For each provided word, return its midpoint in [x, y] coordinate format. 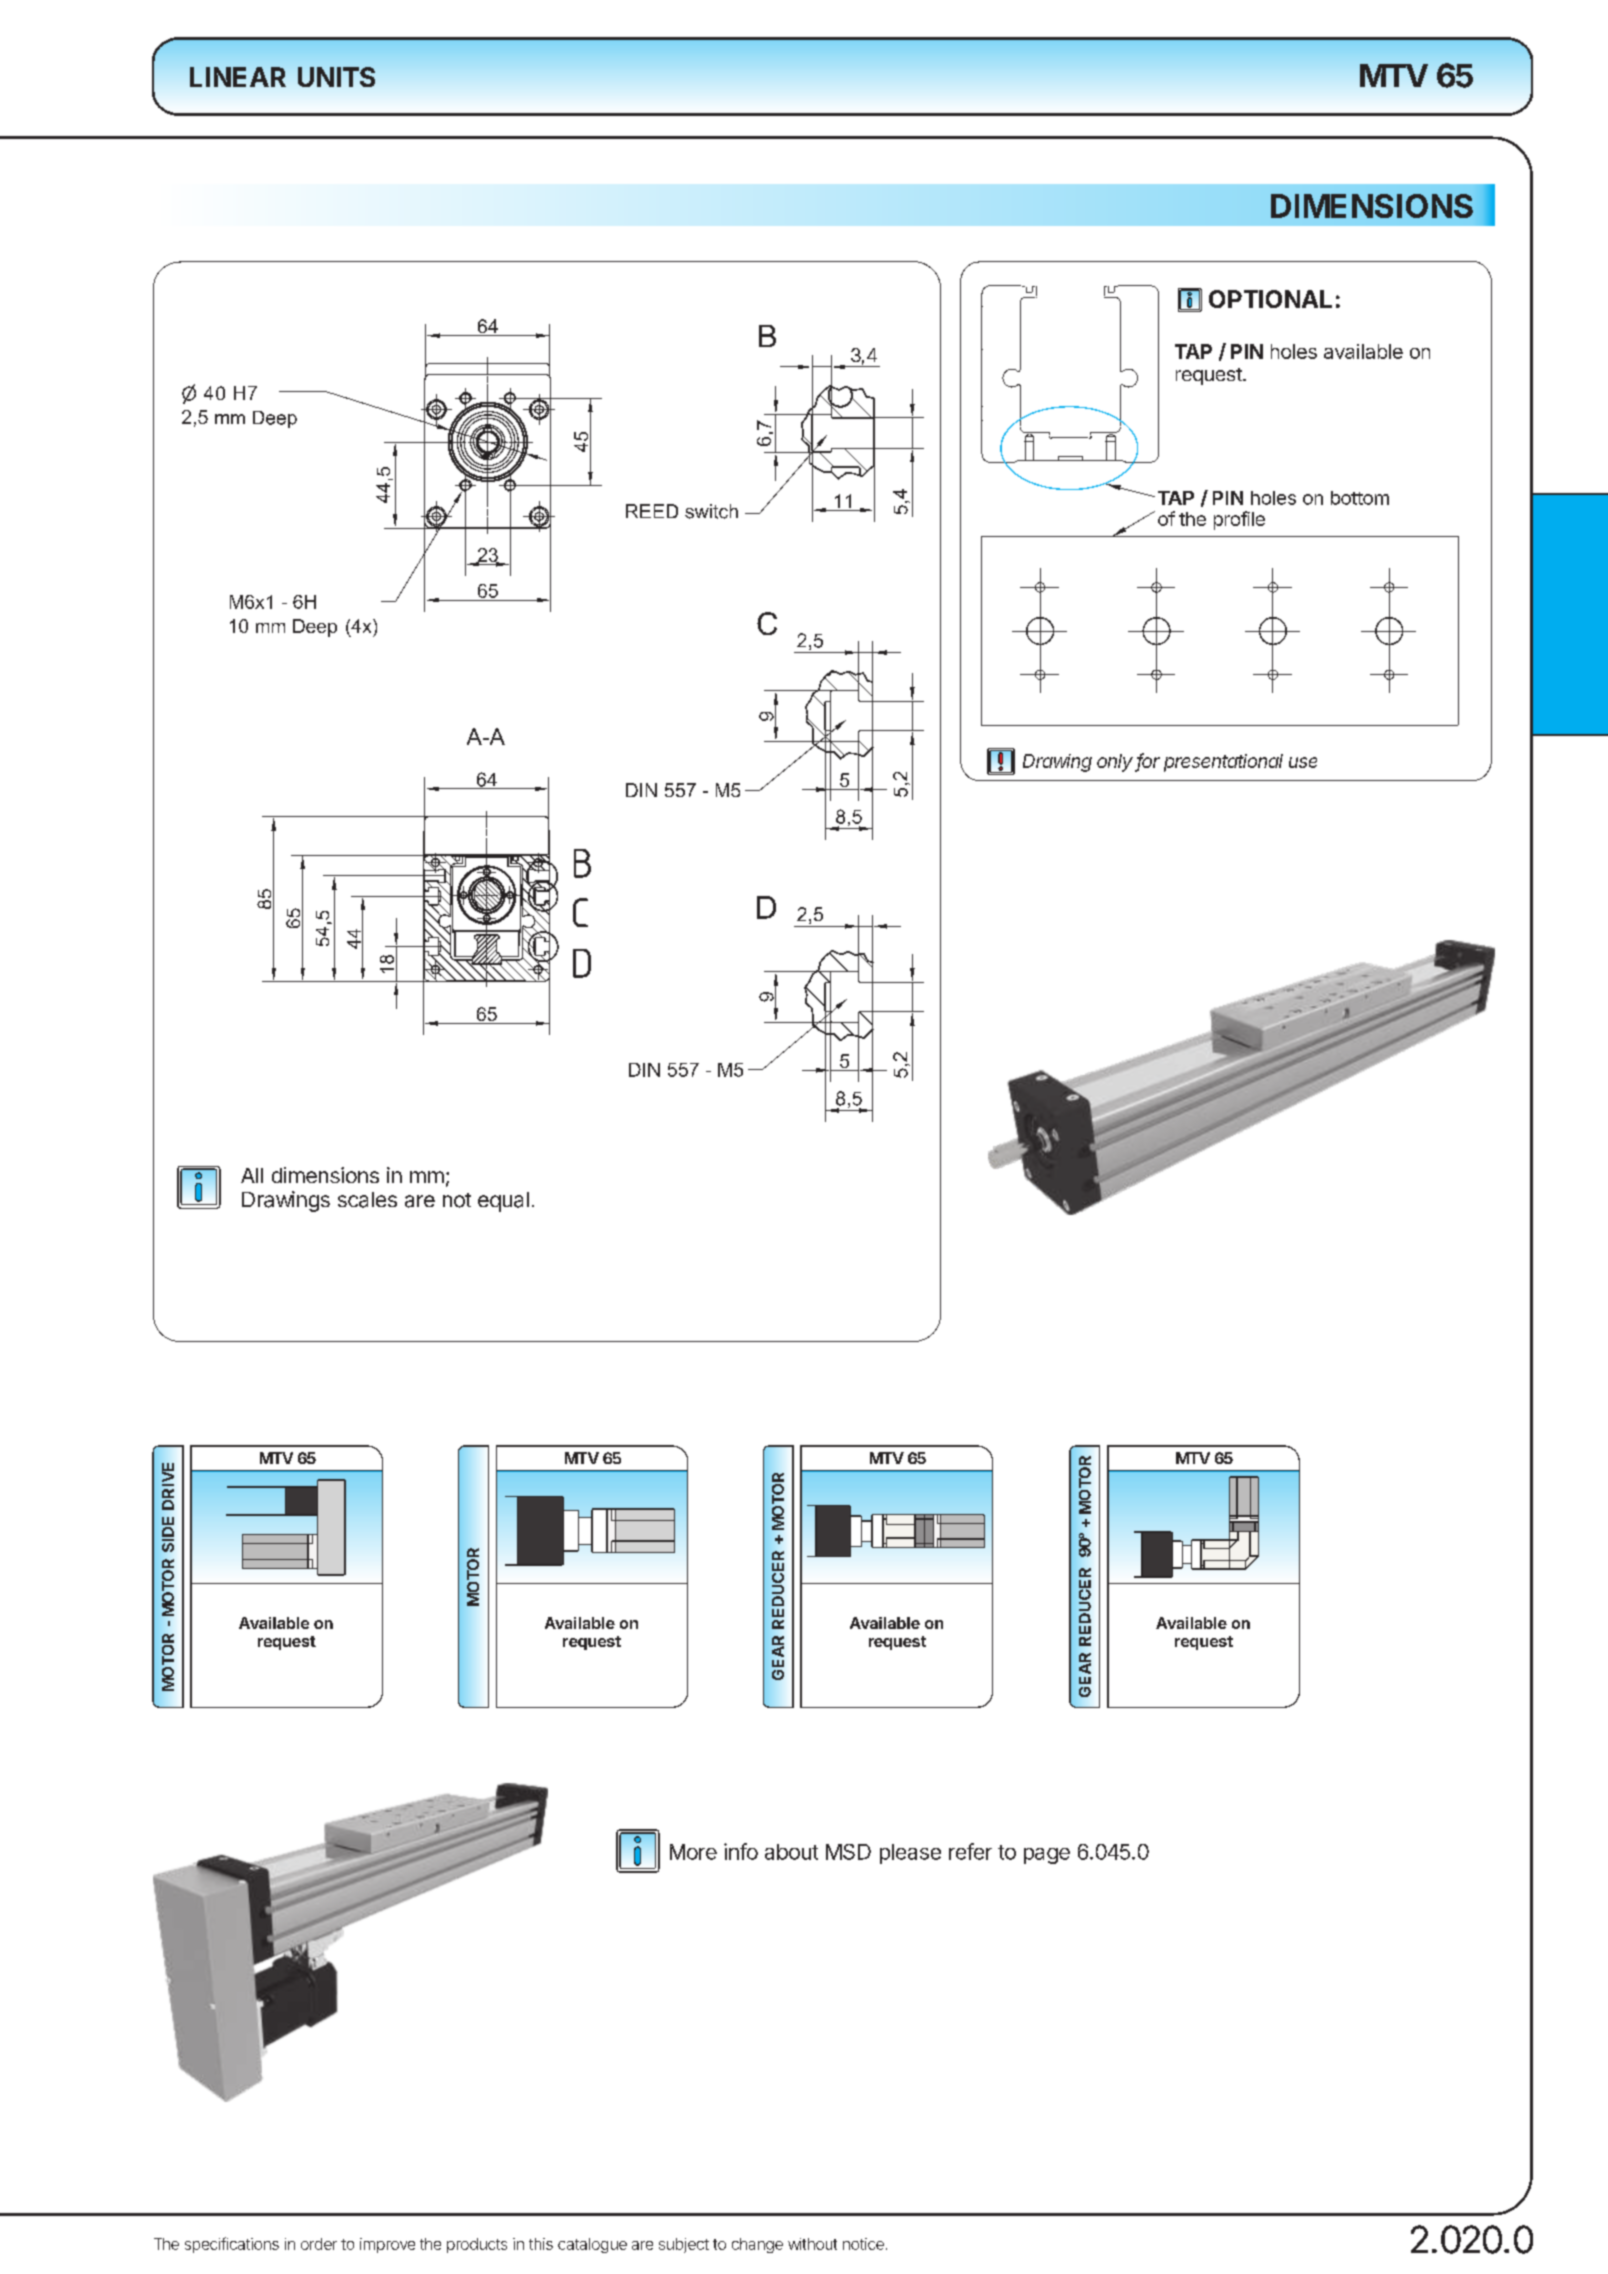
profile [1239, 520]
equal [503, 1202]
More [693, 1852]
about [791, 1852]
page [1047, 1856]
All [252, 1175]
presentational [1223, 763]
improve [387, 2245]
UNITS [336, 77]
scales [367, 1200]
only [1115, 763]
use [1303, 762]
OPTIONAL [1270, 299]
